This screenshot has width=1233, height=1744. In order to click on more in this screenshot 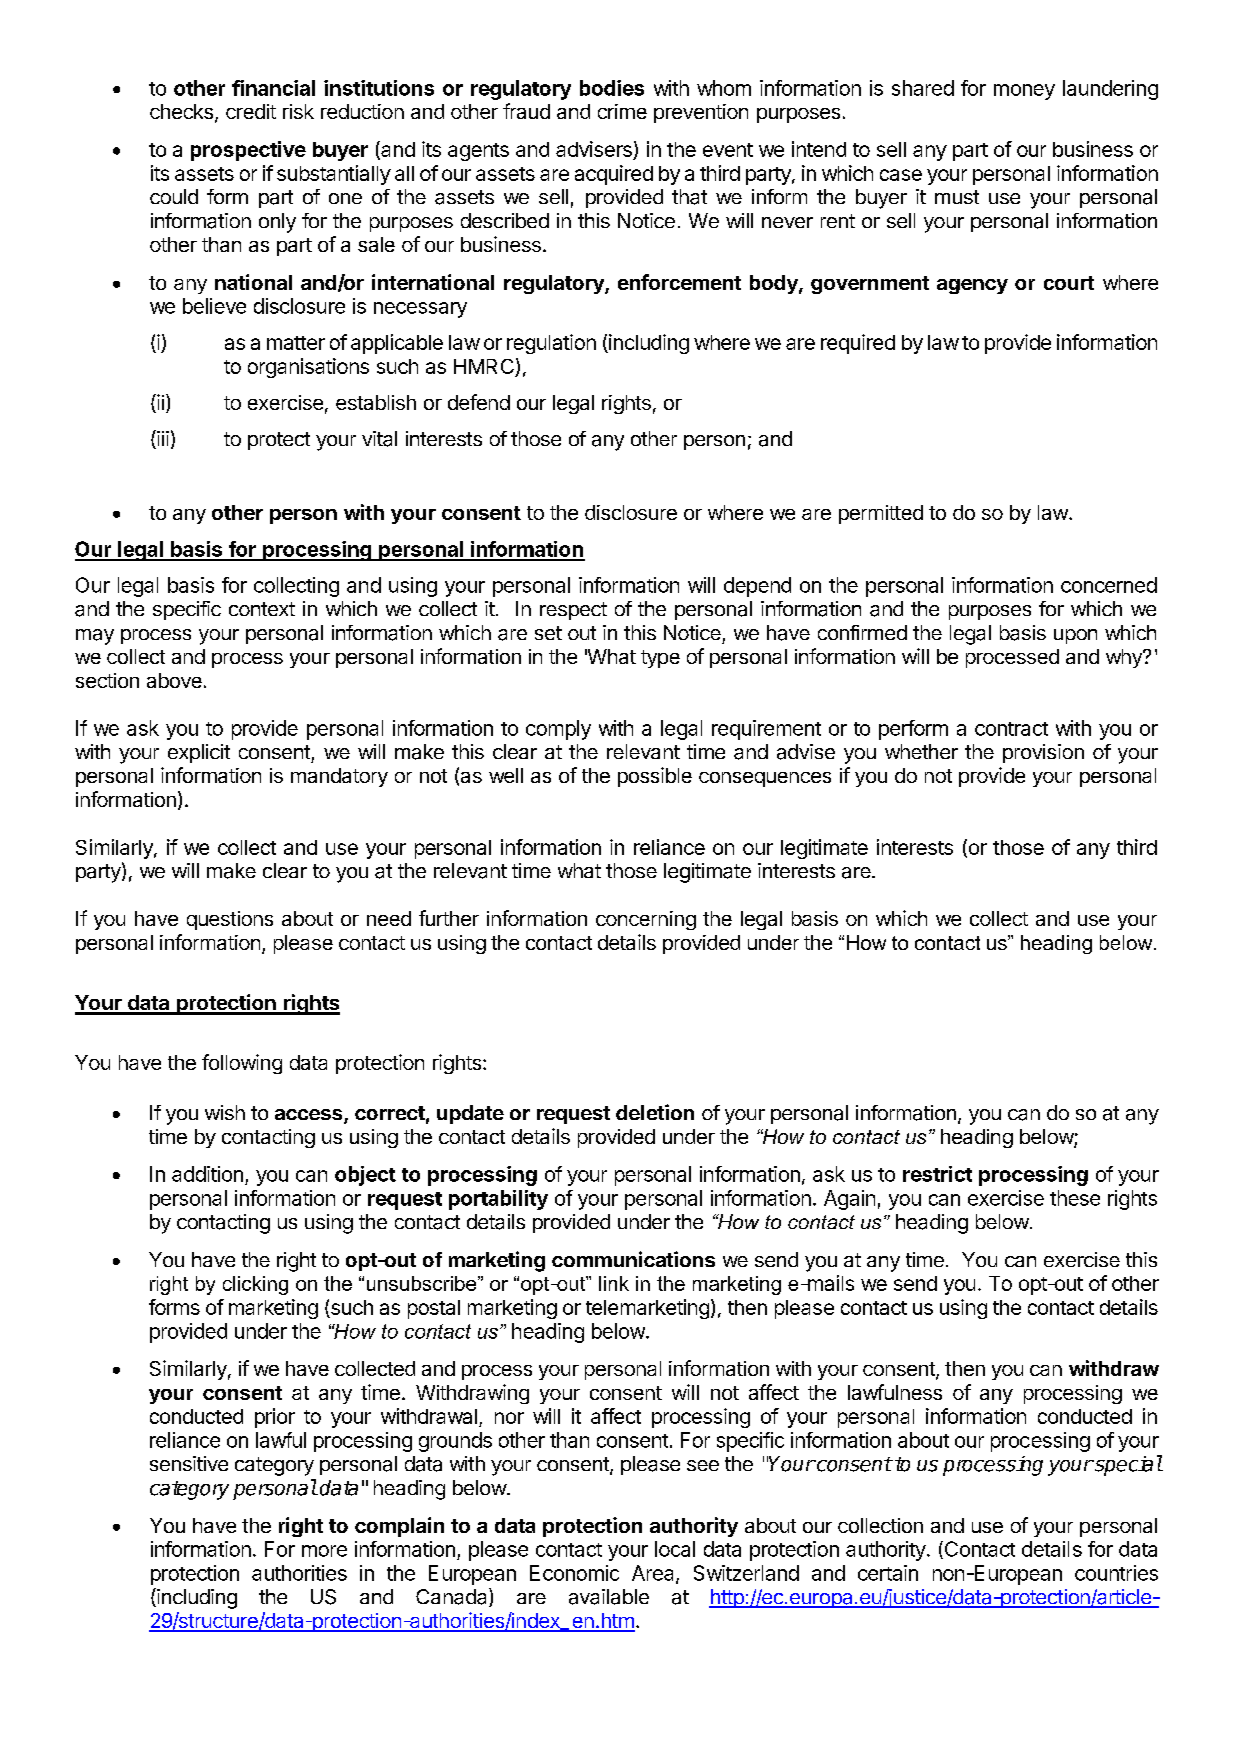, I will do `click(324, 1551)`.
